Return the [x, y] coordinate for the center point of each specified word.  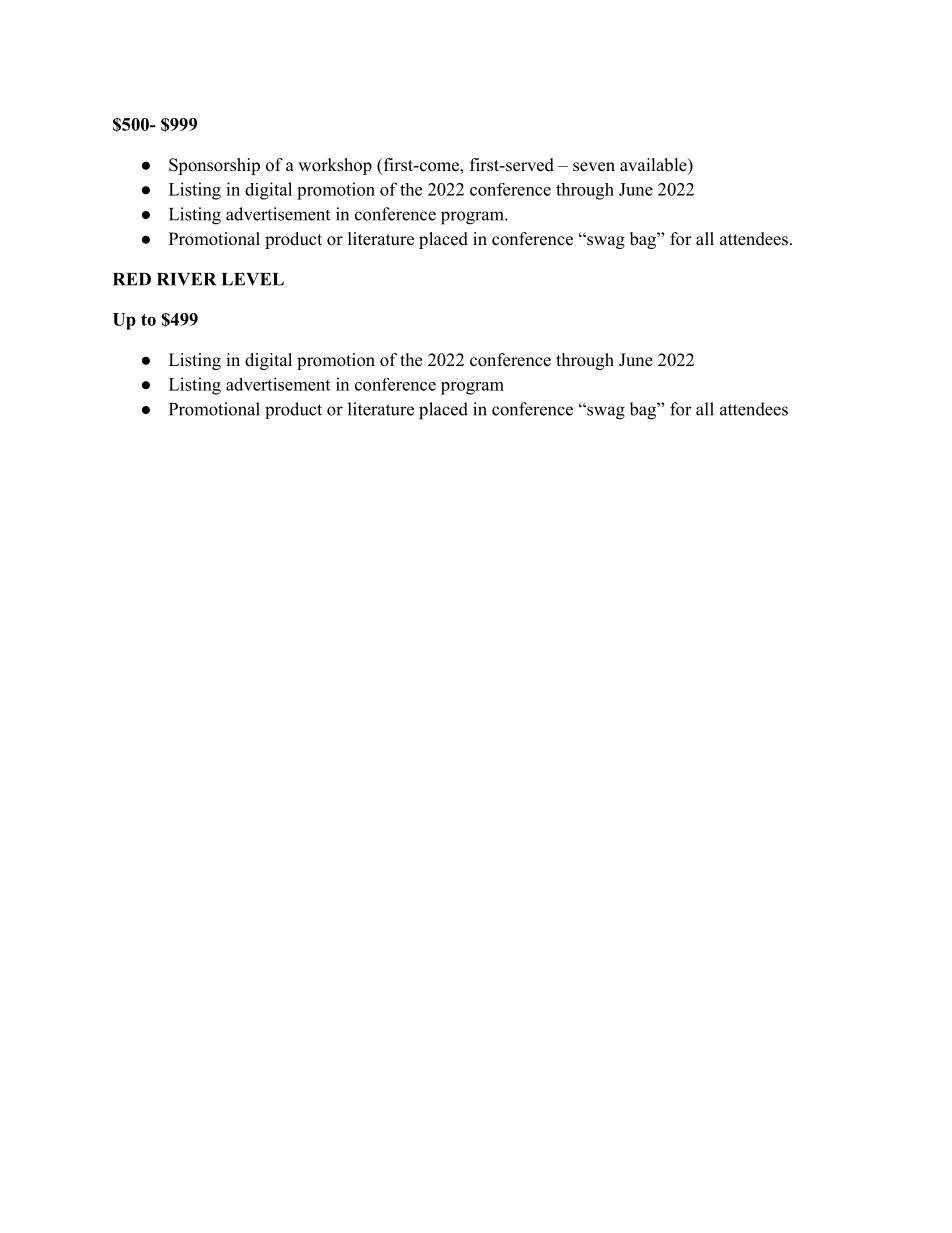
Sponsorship [214, 166]
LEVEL [253, 279]
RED [132, 279]
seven [594, 167]
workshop [335, 166]
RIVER [186, 279]
